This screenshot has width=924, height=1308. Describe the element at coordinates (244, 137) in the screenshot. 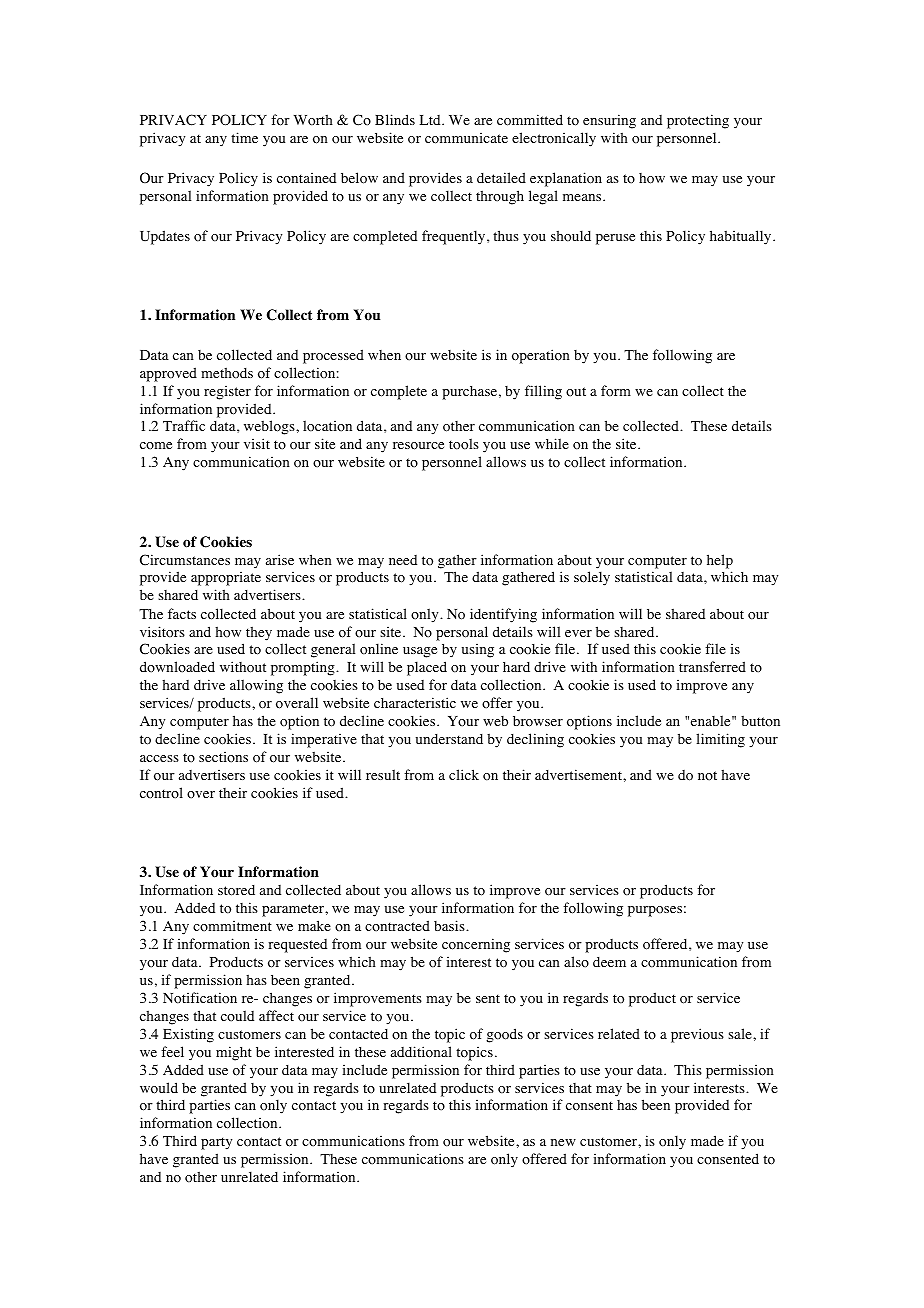

I see `time` at that location.
